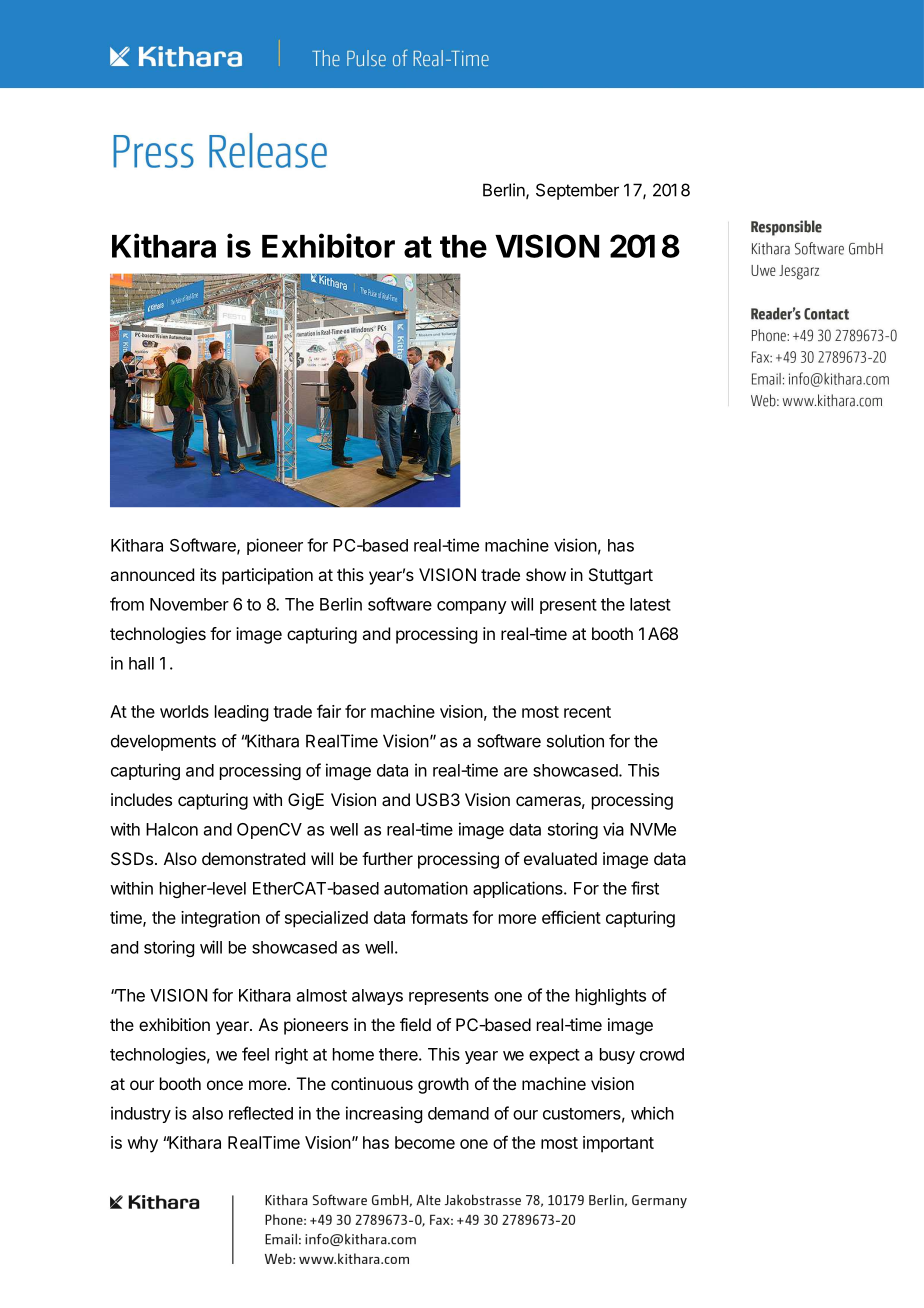 This image has width=924, height=1308. I want to click on via, so click(613, 829).
